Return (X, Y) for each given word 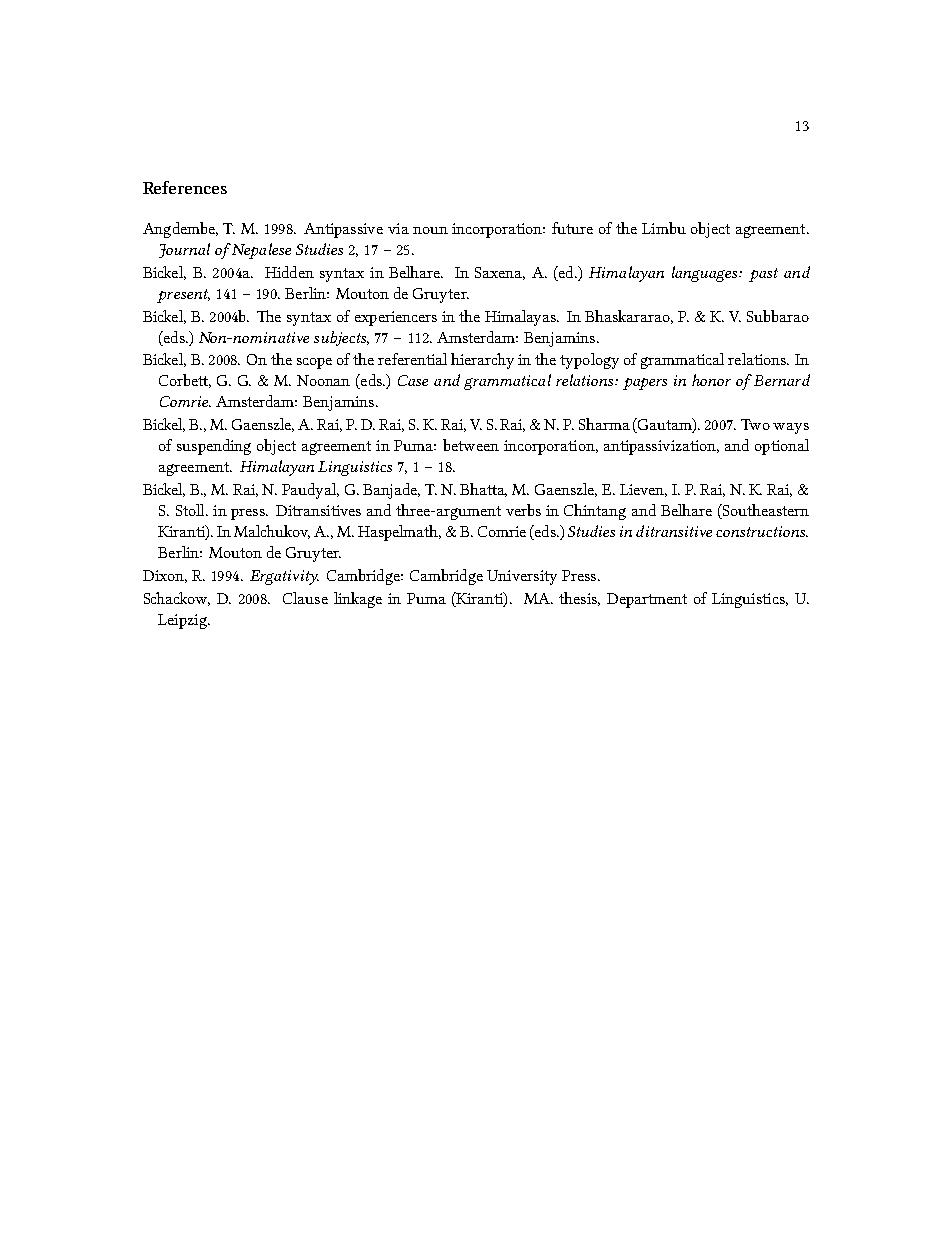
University (522, 577)
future (572, 228)
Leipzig (183, 621)
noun (430, 230)
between (471, 445)
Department (647, 600)
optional (782, 447)
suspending (214, 447)
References (185, 187)
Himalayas (522, 318)
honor (711, 380)
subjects (341, 338)
